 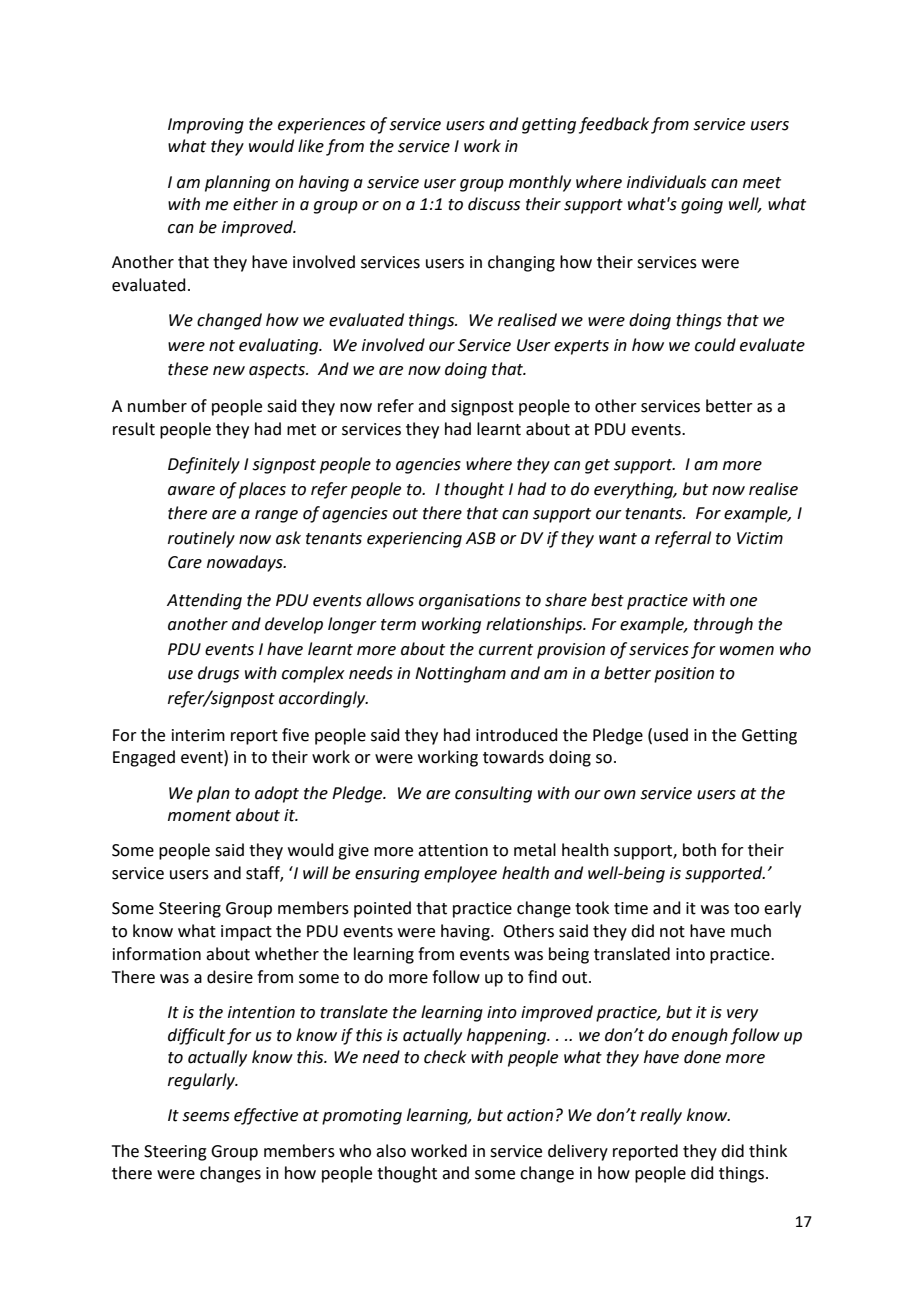 What do you see at coordinates (206, 126) in the screenshot?
I see `Improving` at bounding box center [206, 126].
